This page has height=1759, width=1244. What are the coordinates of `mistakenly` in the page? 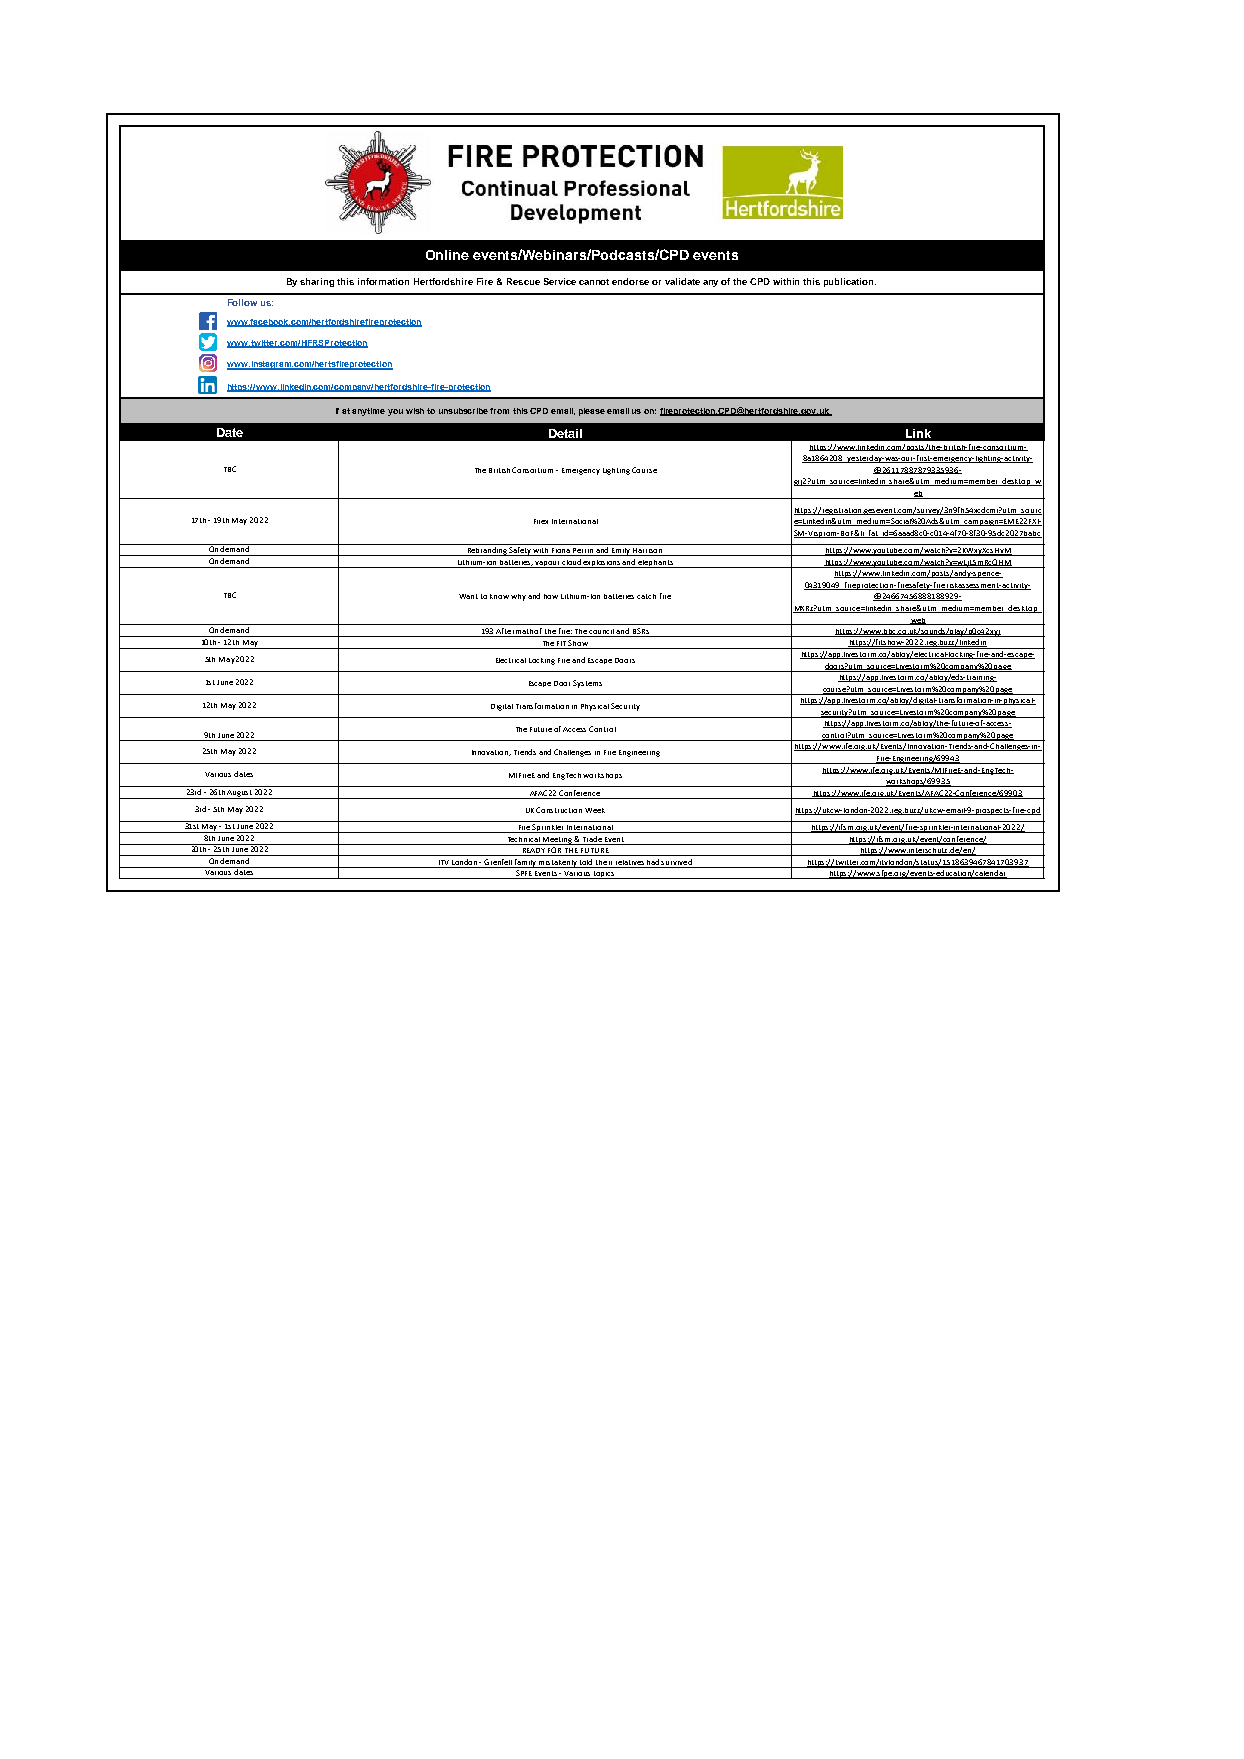 It's located at (558, 864).
